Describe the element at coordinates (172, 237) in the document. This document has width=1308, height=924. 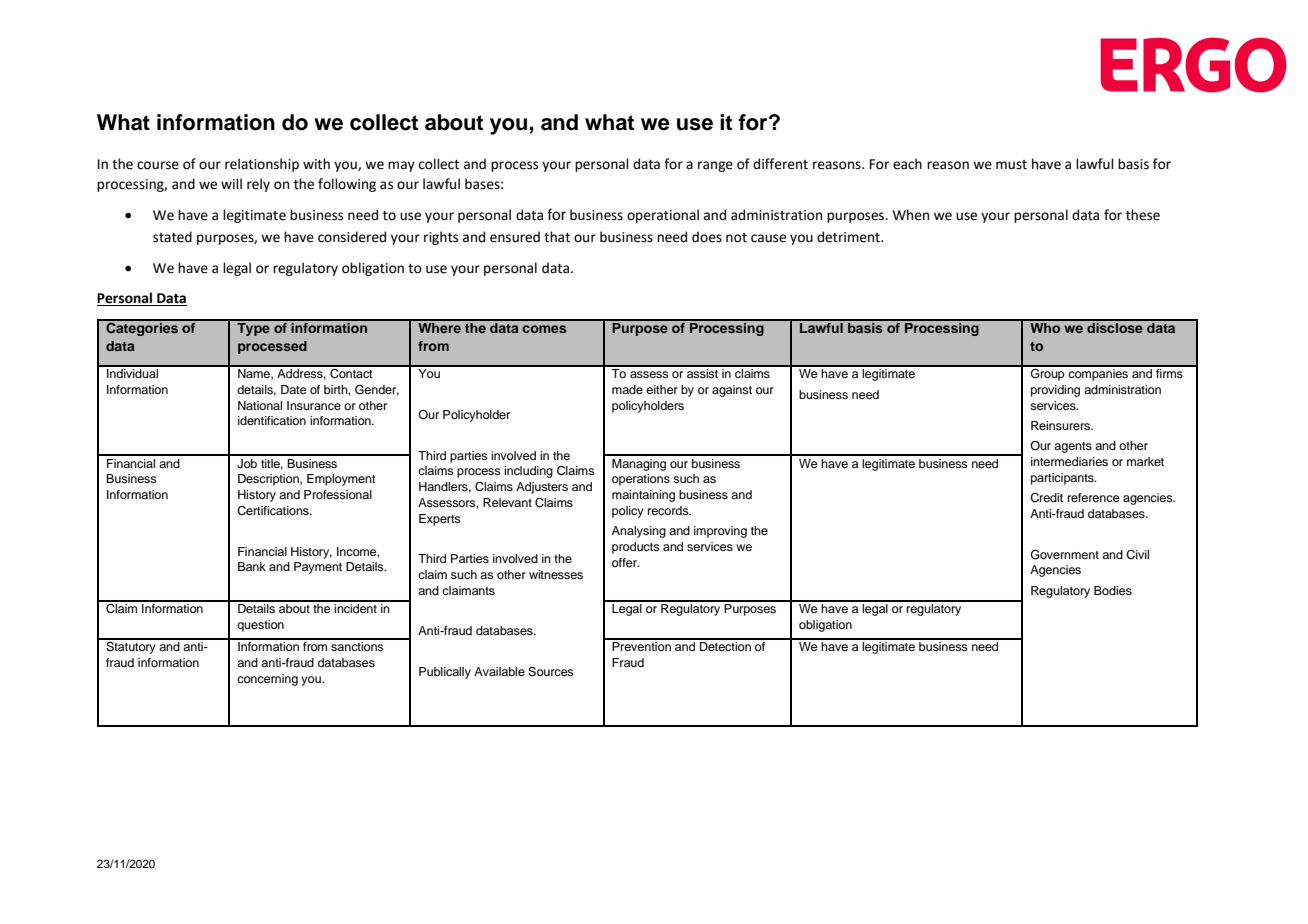
I see `stated` at that location.
